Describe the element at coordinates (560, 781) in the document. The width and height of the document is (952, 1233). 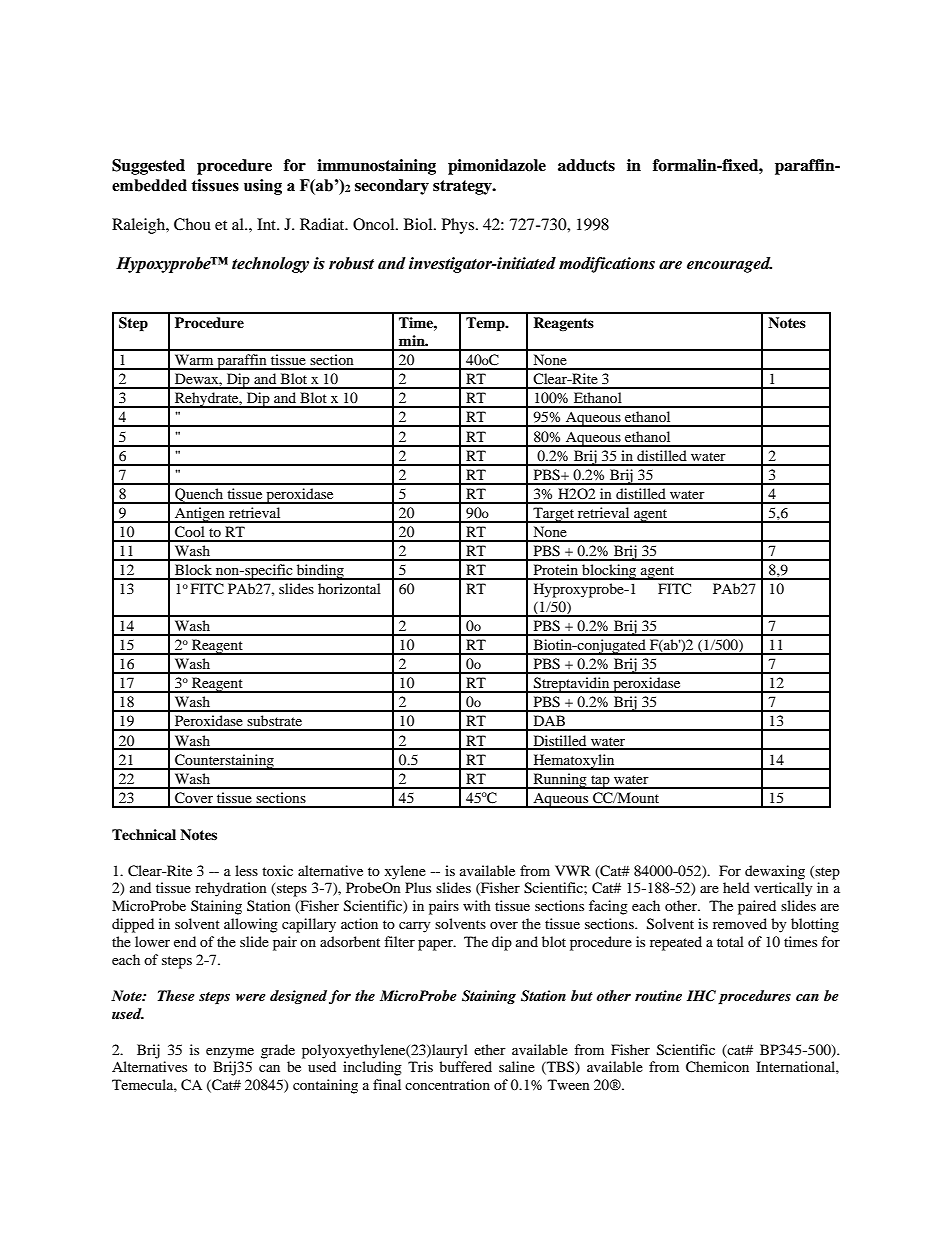
I see `Running` at that location.
